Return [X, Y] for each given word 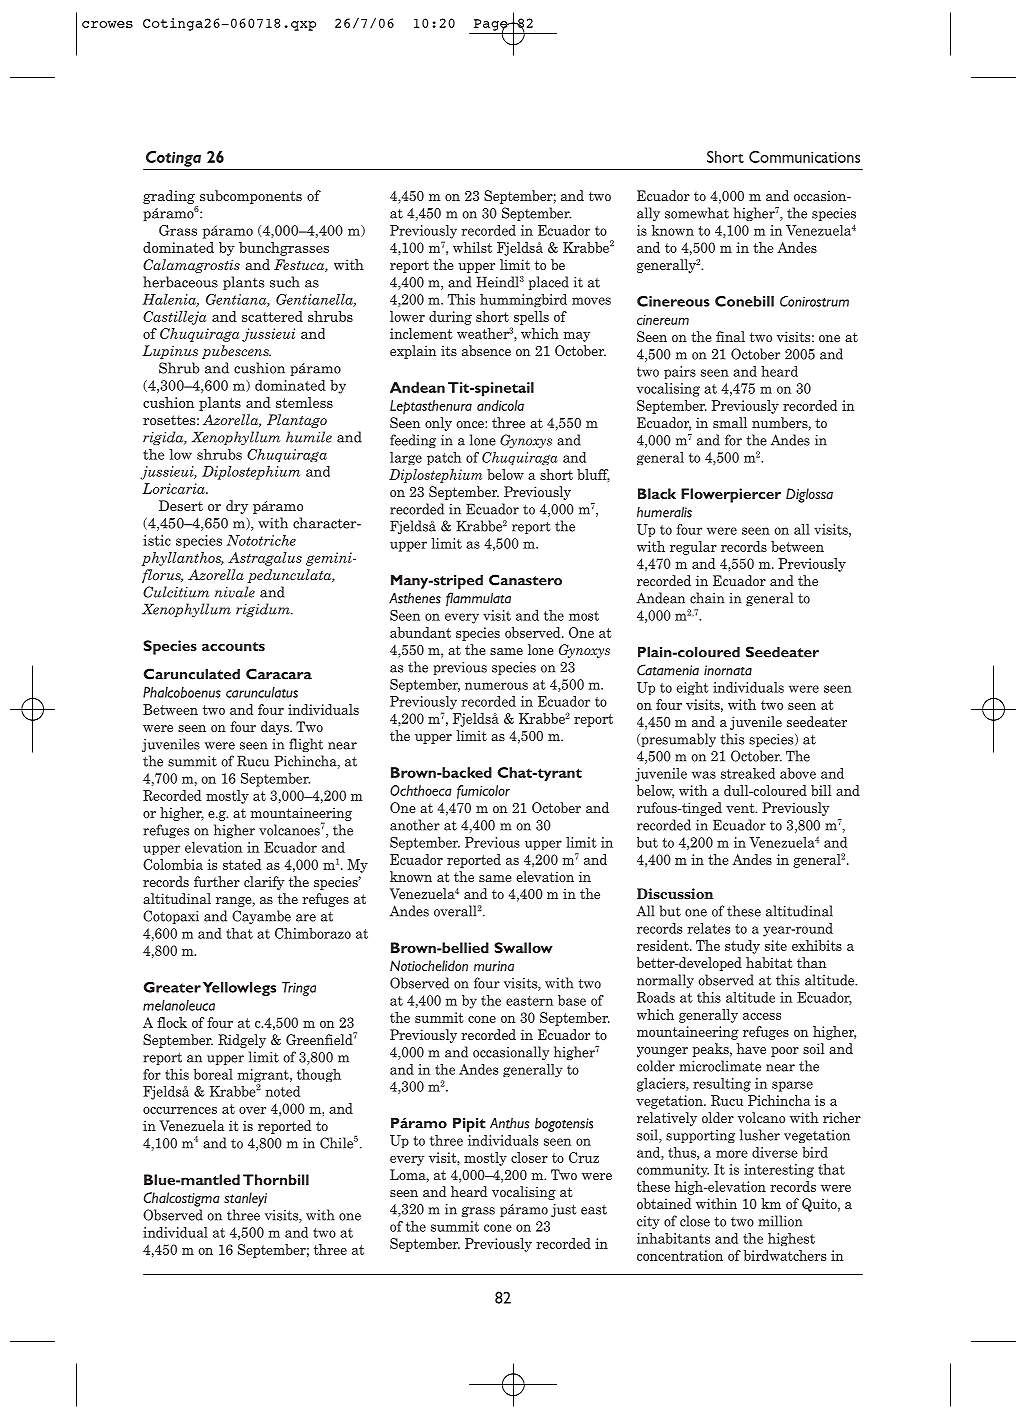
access [762, 1016]
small [730, 422]
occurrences [180, 1110]
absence [486, 350]
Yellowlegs [239, 989]
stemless [304, 402]
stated [242, 864]
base [572, 1000]
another [415, 825]
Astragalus [265, 559]
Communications [804, 157]
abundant [420, 632]
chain [707, 598]
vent [741, 808]
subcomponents [251, 197]
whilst [472, 247]
